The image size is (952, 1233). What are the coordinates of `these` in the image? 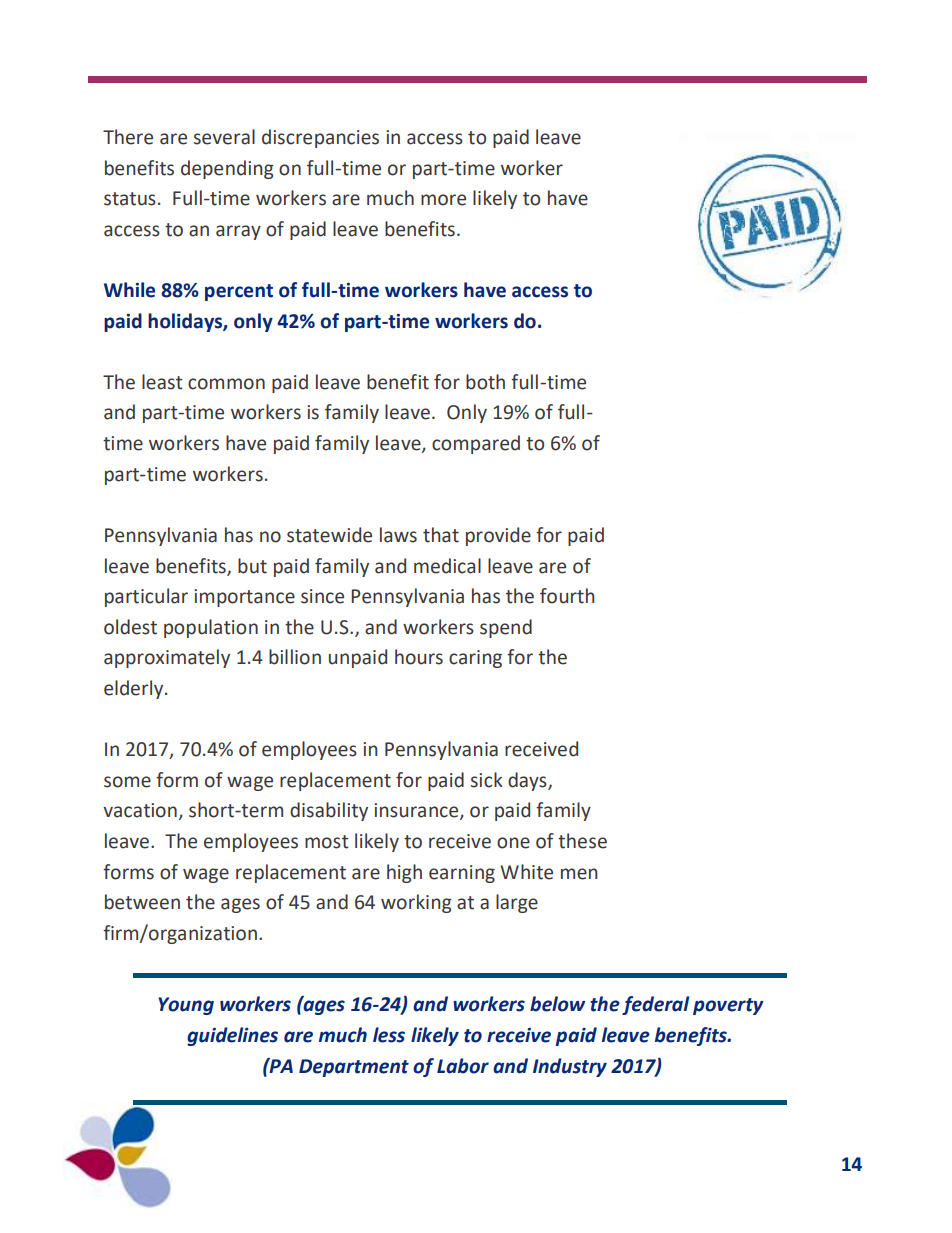 It's located at (582, 841).
